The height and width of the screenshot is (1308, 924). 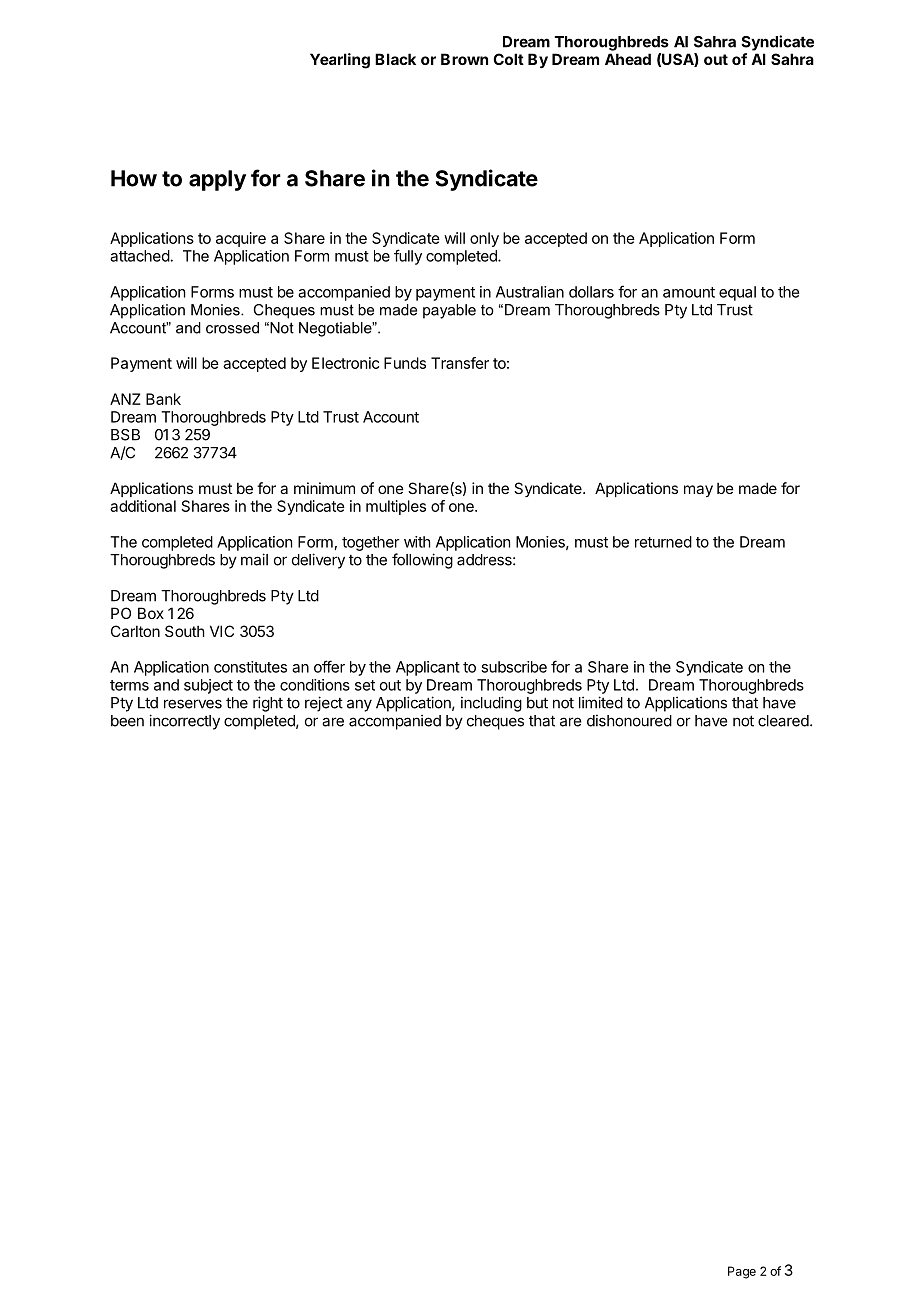 What do you see at coordinates (464, 59) in the screenshot?
I see `Brown` at bounding box center [464, 59].
